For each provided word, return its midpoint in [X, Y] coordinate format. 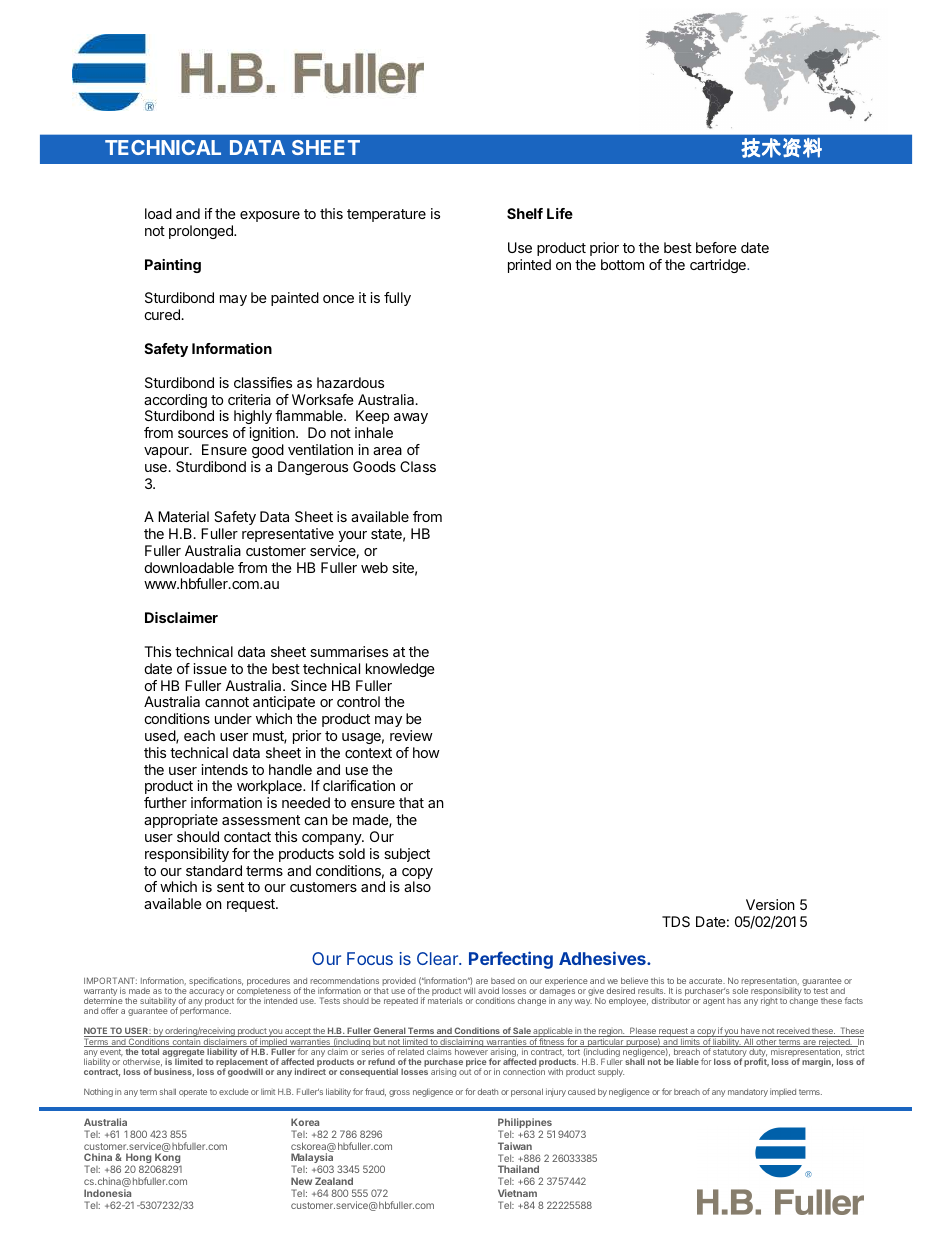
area [387, 451]
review [411, 735]
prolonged [202, 232]
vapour [167, 452]
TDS [676, 921]
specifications [216, 981]
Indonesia [107, 1193]
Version [770, 904]
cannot [227, 702]
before [716, 247]
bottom [622, 264]
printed [529, 266]
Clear [438, 958]
